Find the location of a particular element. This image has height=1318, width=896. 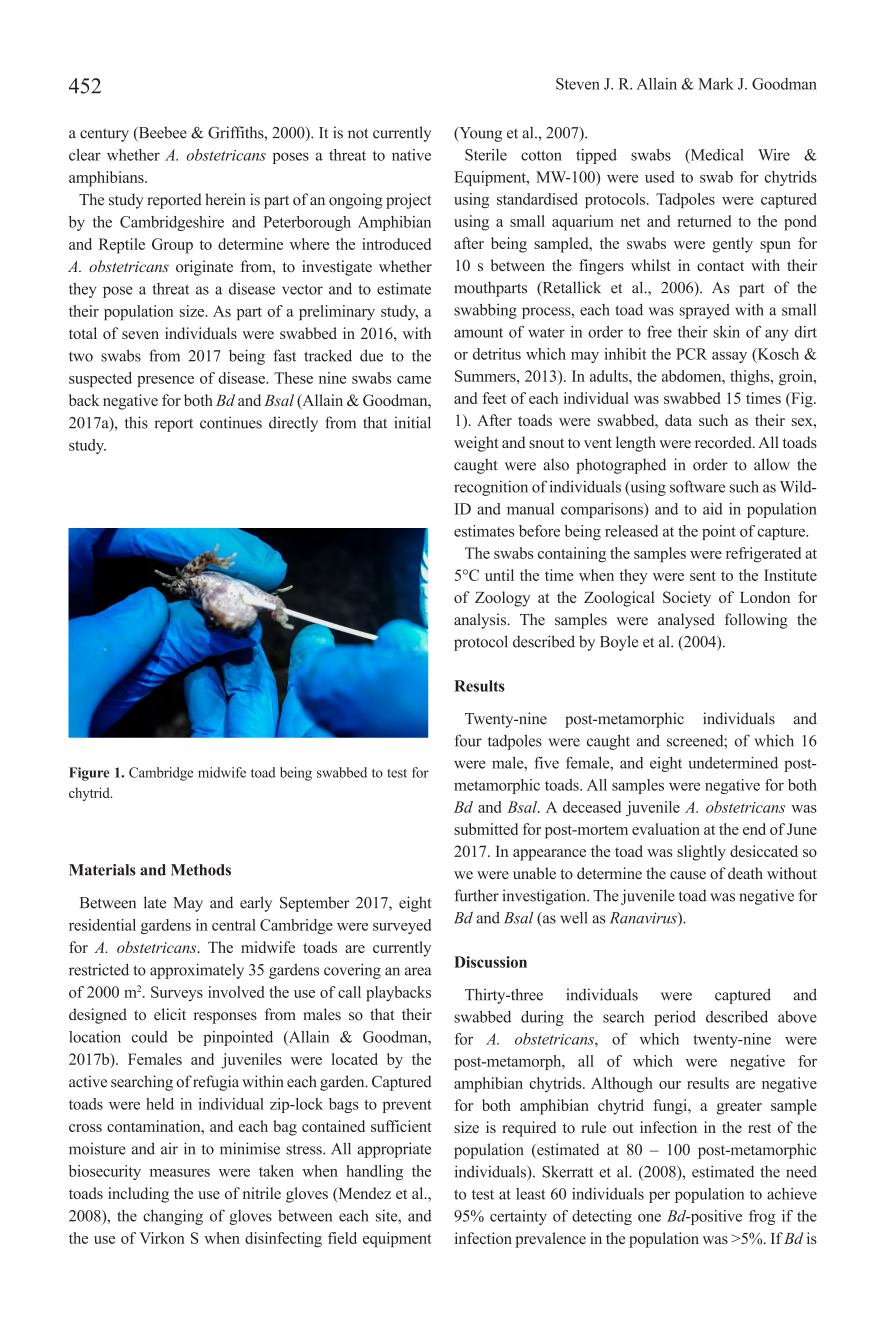

Methods is located at coordinates (201, 870).
